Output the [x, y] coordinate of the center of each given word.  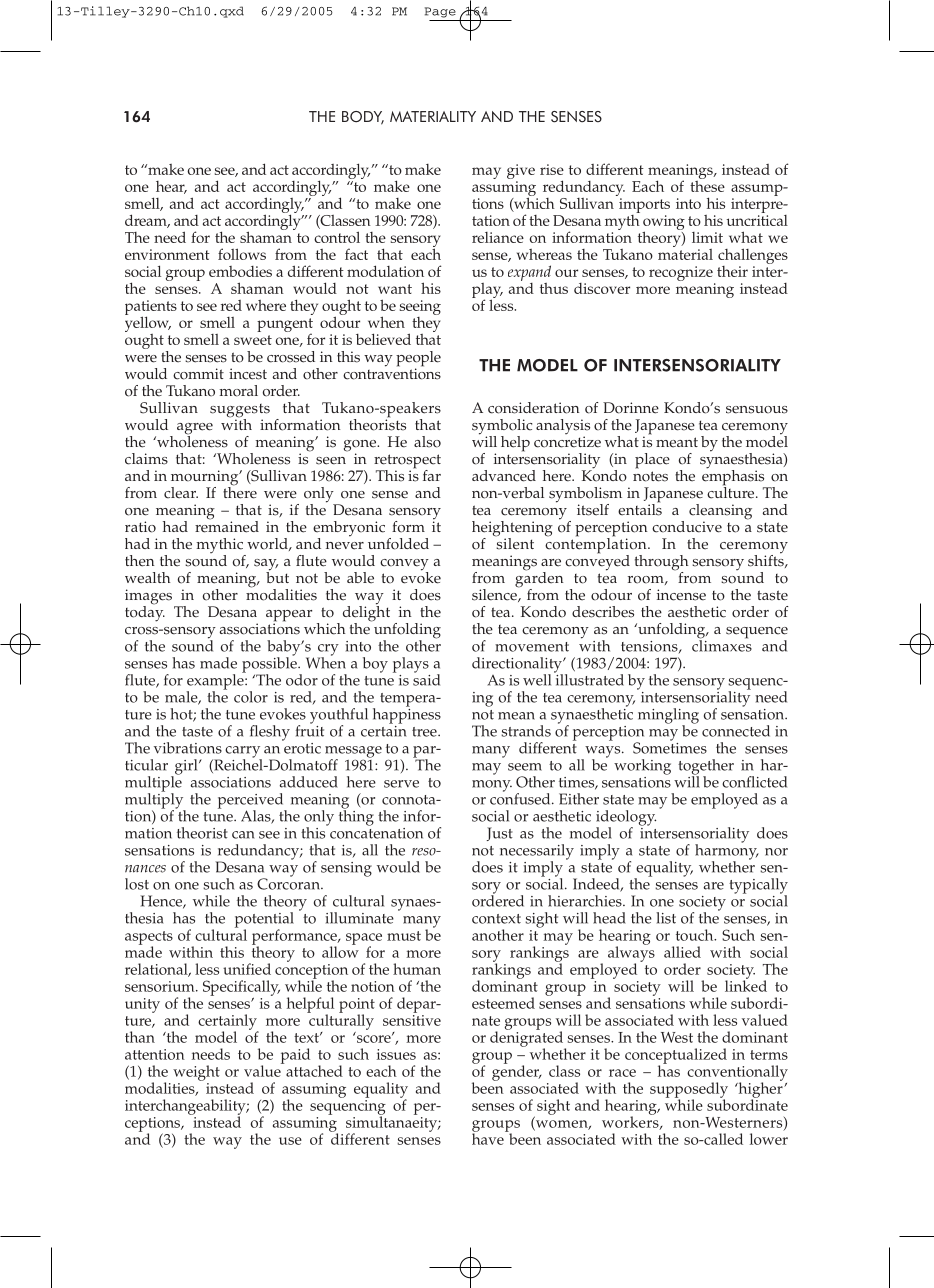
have [489, 1138]
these [707, 185]
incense [681, 595]
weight [196, 1073]
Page [440, 12]
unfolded [398, 544]
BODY [363, 118]
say [266, 566]
